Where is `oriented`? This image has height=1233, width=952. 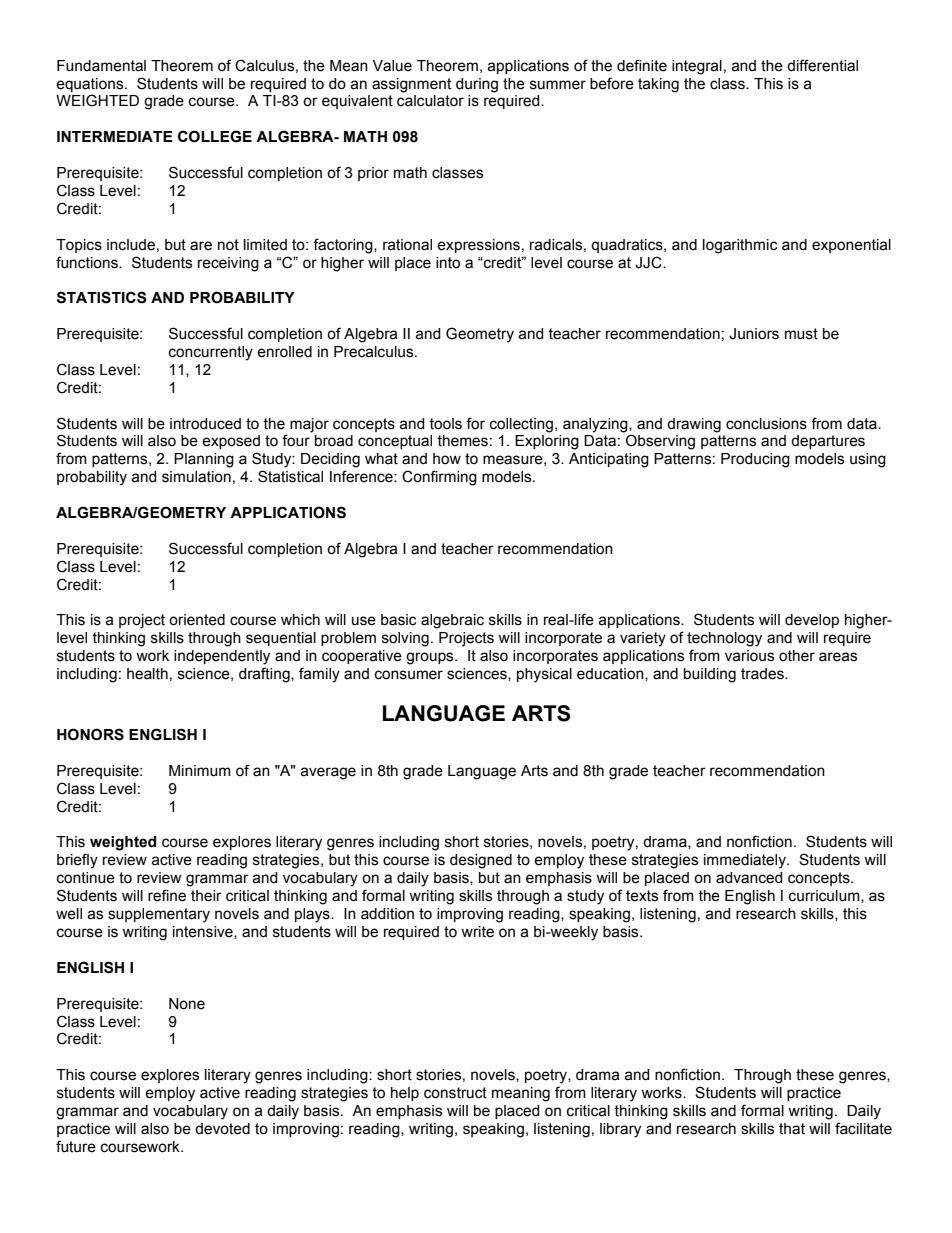
oriented is located at coordinates (197, 620).
